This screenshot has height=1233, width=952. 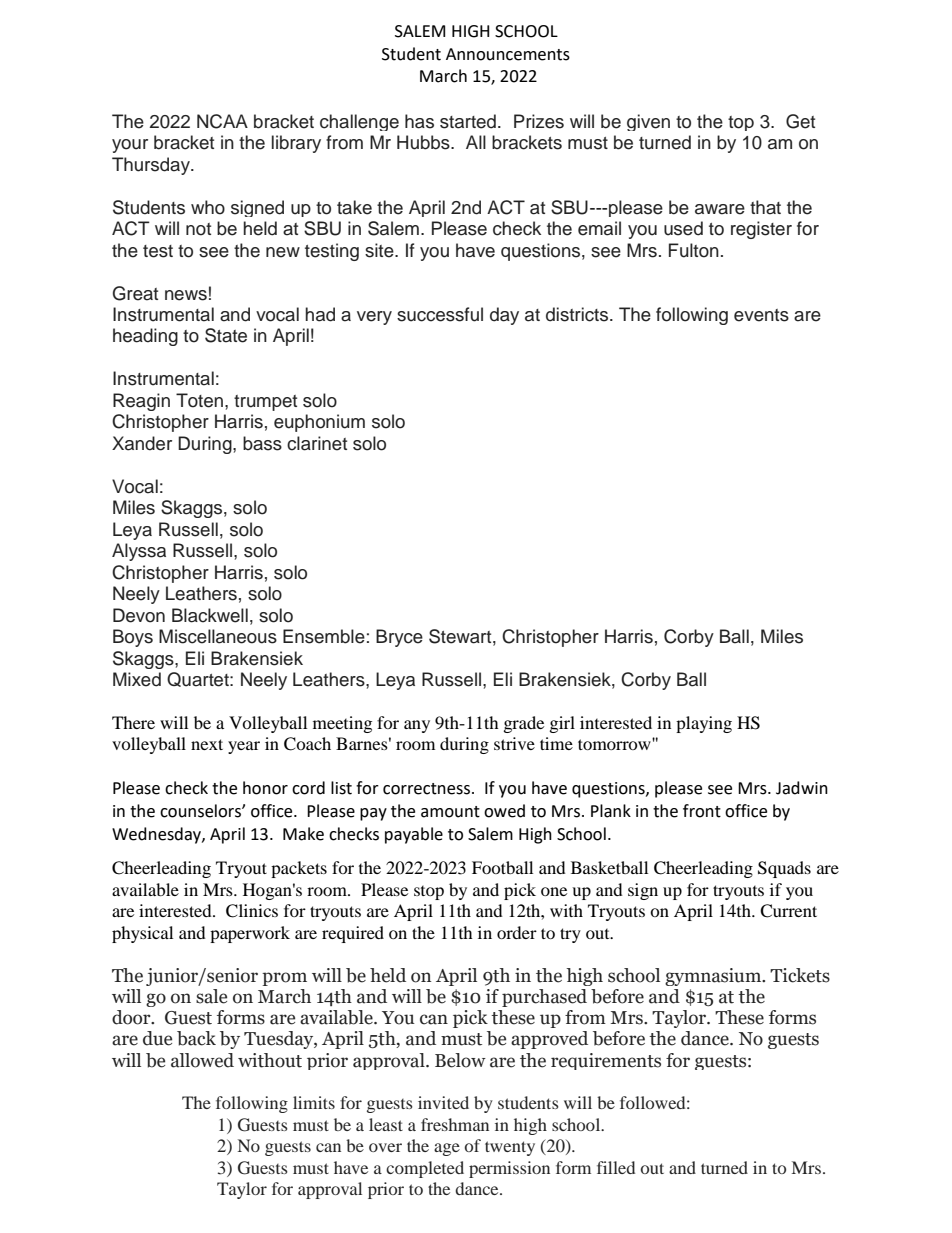 I want to click on Bryce, so click(x=399, y=638).
